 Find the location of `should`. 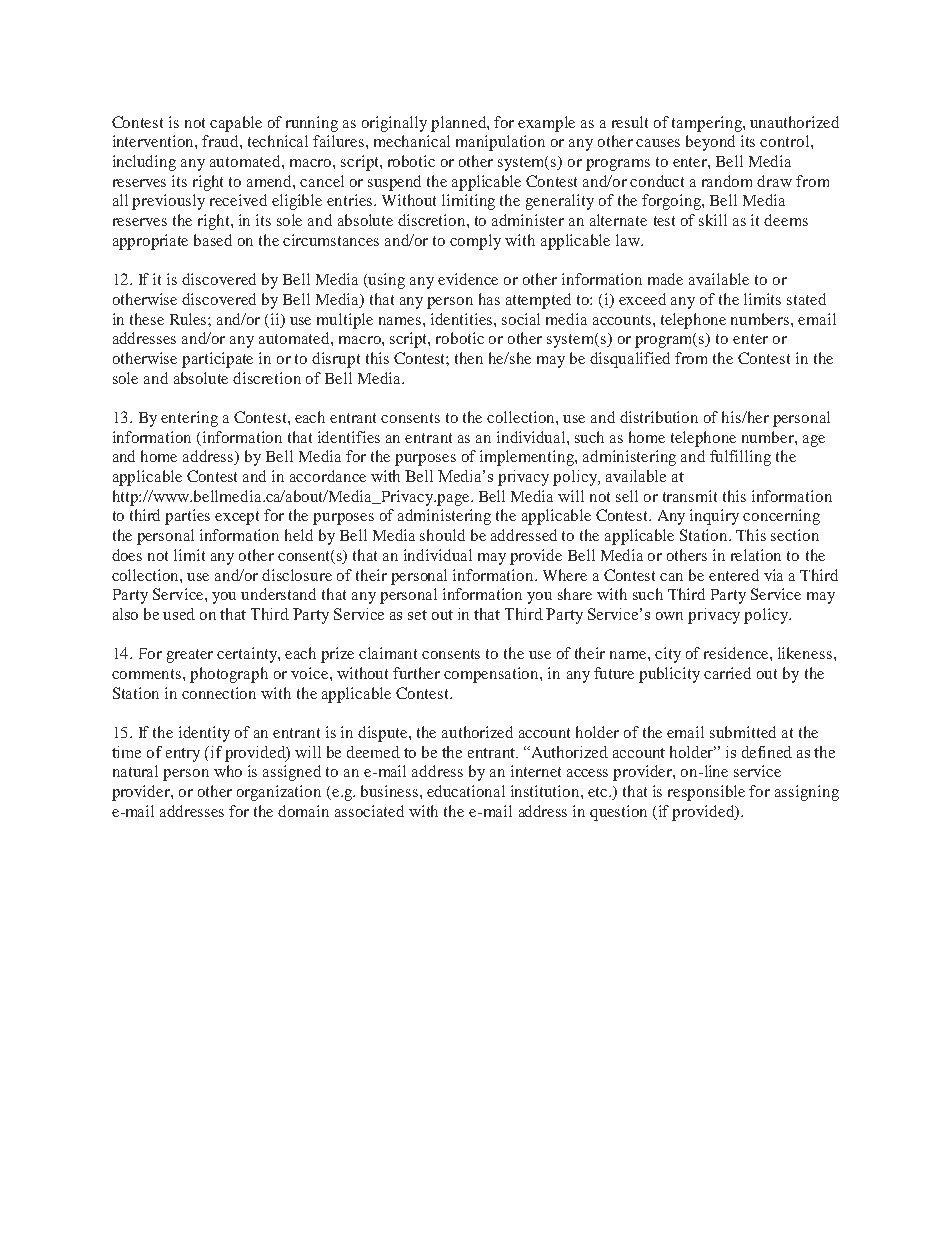

should is located at coordinates (442, 535).
